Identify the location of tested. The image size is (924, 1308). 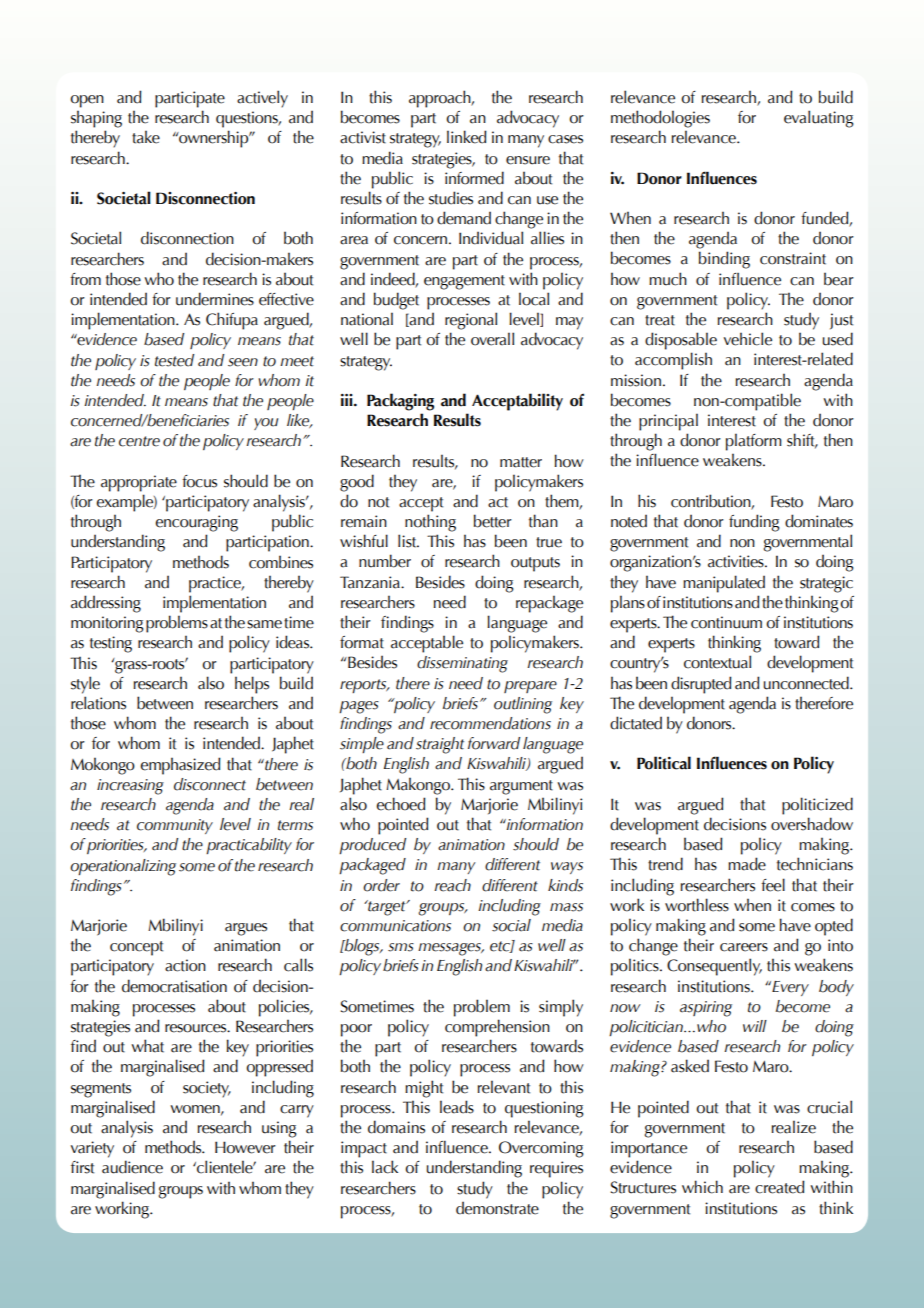
(174, 360).
